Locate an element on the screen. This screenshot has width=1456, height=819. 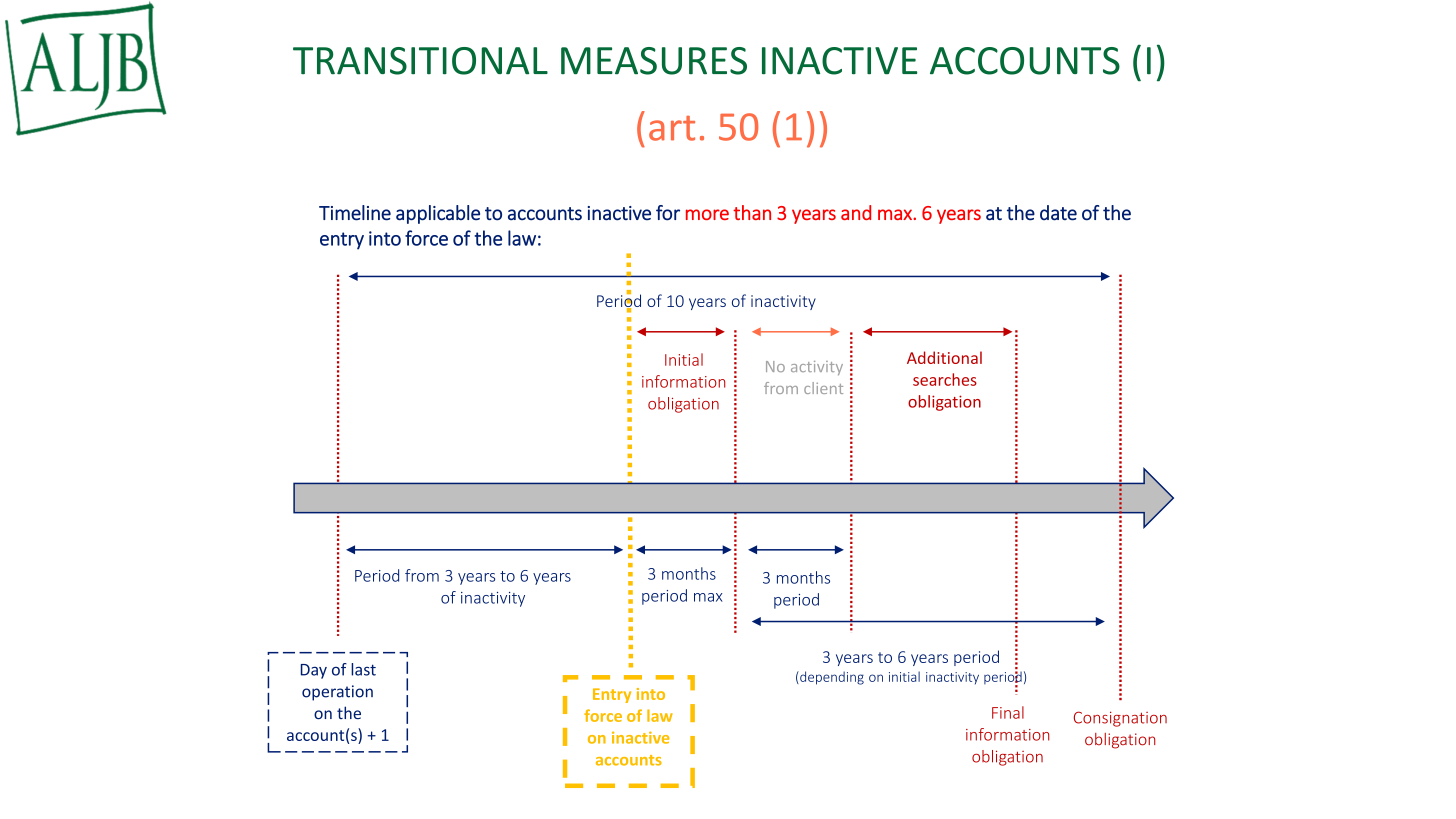
Final is located at coordinates (1008, 712).
